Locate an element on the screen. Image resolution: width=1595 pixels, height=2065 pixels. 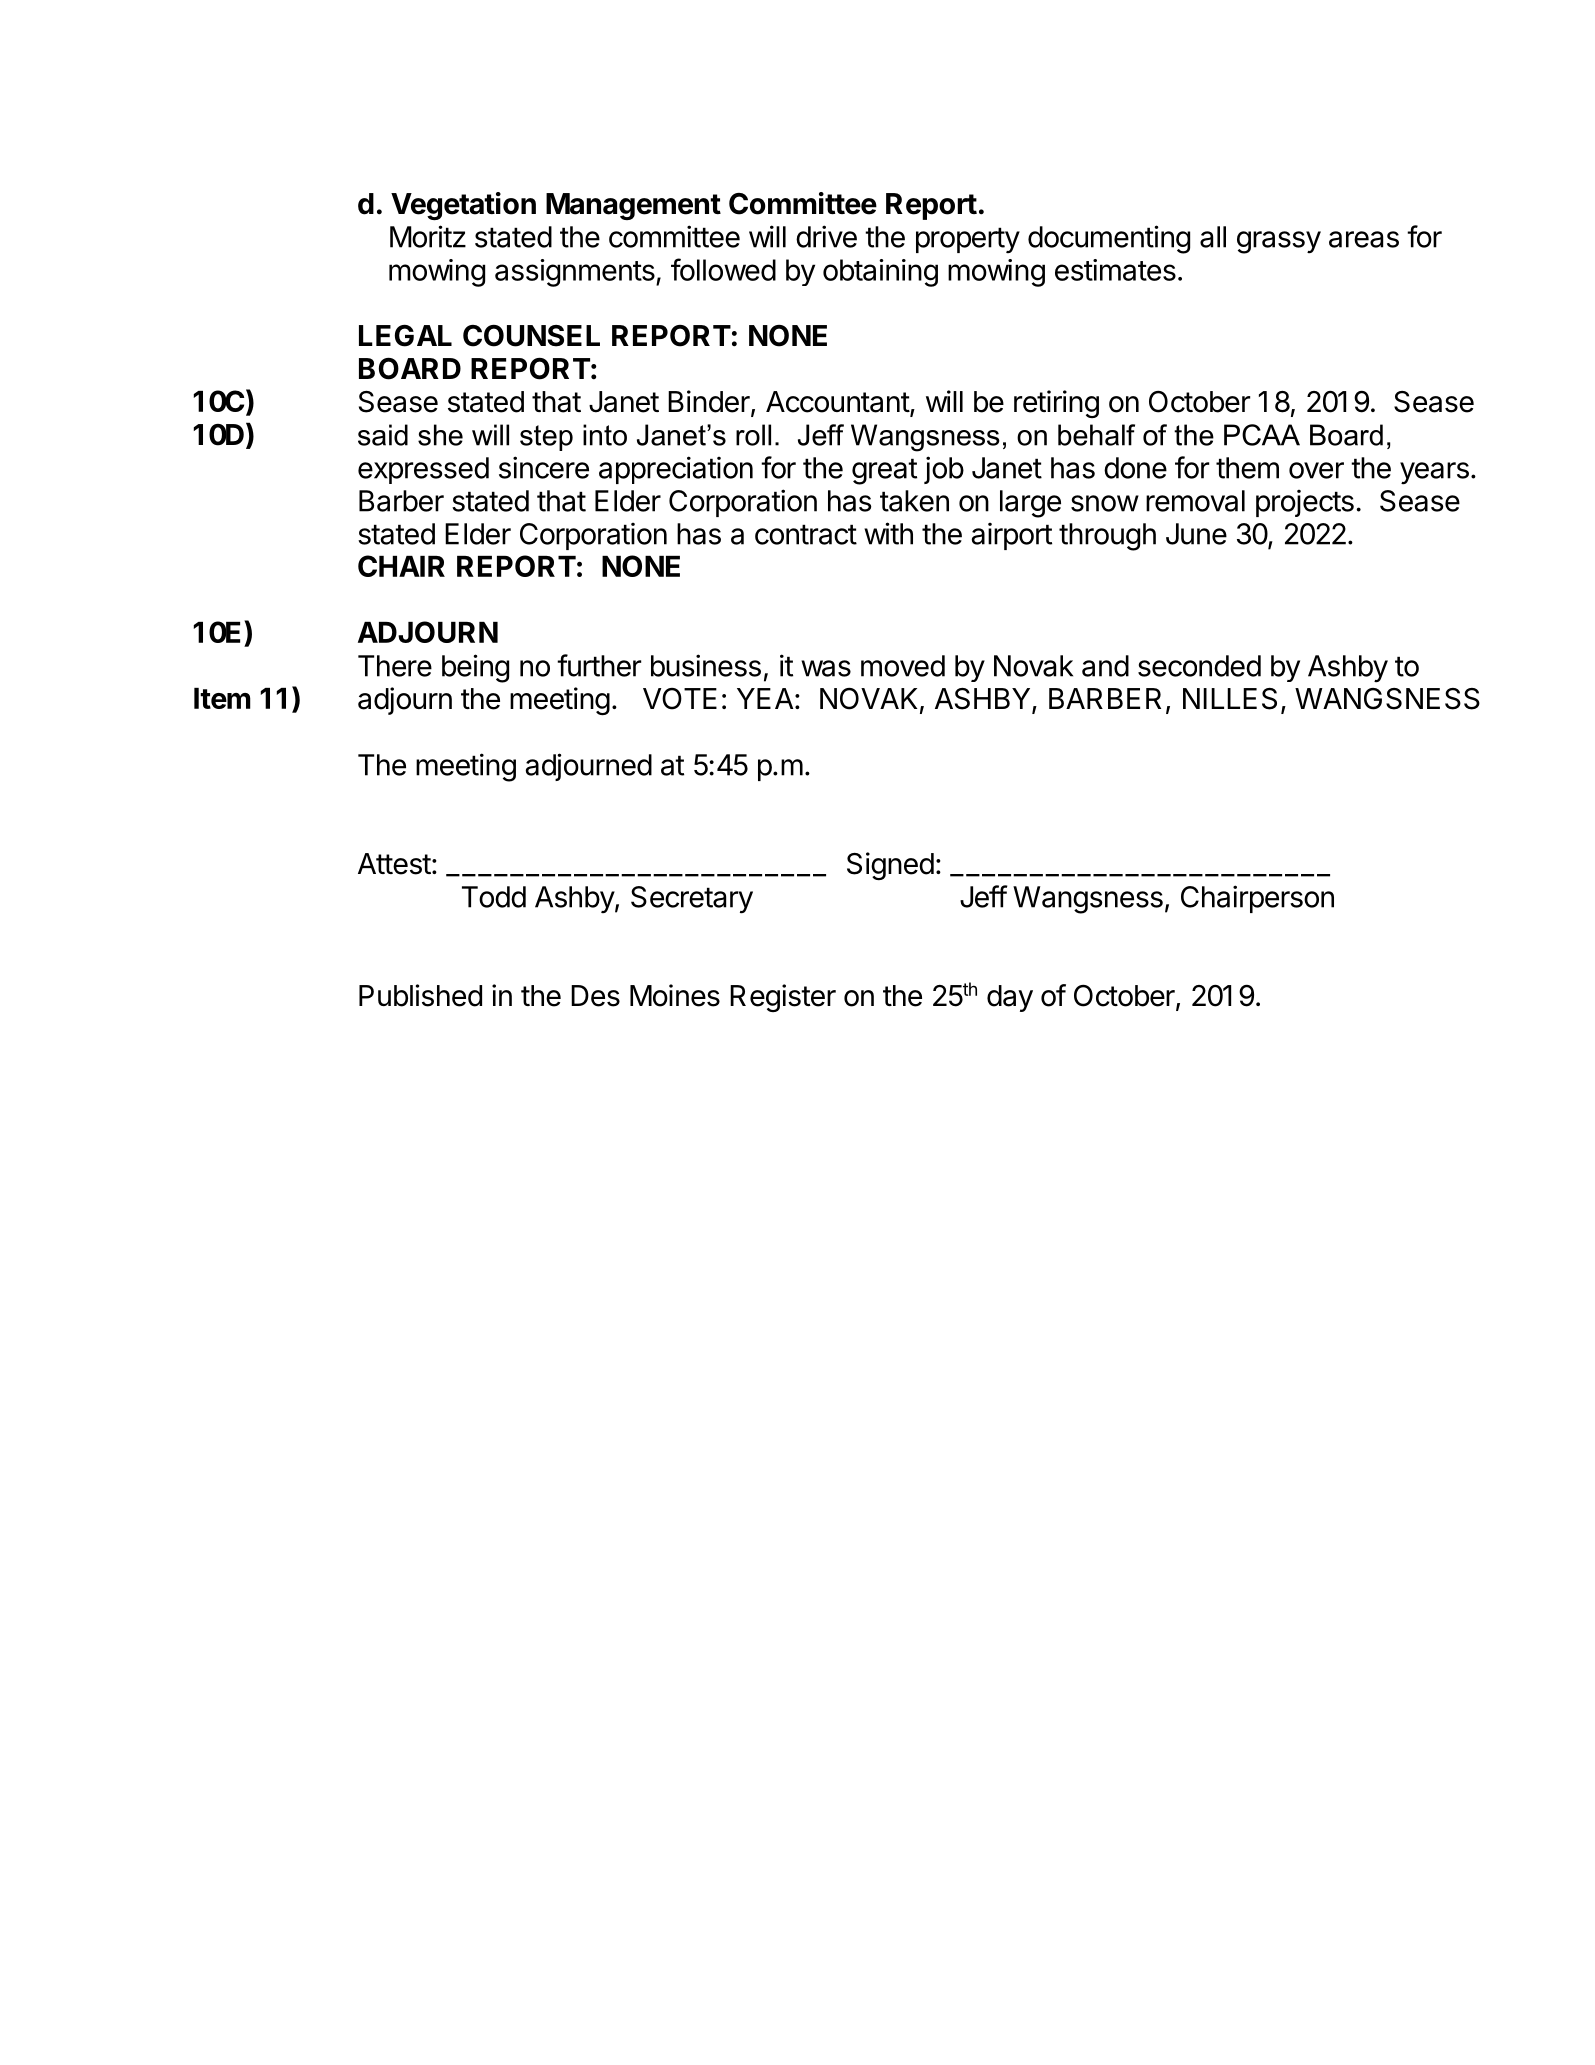
day is located at coordinates (1010, 998).
